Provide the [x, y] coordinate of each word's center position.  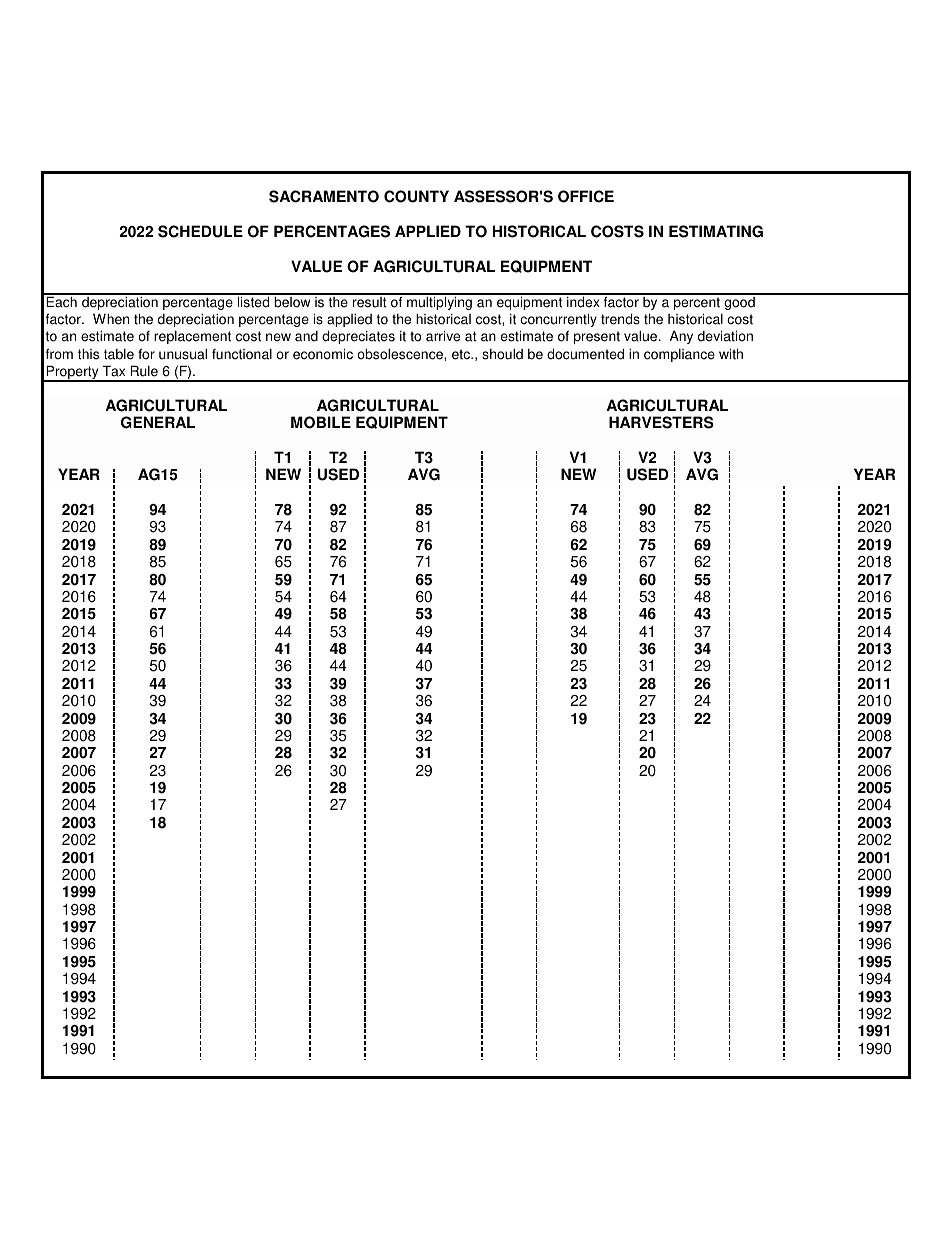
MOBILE [321, 422]
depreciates [358, 337]
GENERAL [158, 422]
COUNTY [416, 196]
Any [681, 337]
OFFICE [586, 196]
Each [62, 301]
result [370, 301]
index [583, 301]
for [146, 354]
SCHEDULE [200, 231]
